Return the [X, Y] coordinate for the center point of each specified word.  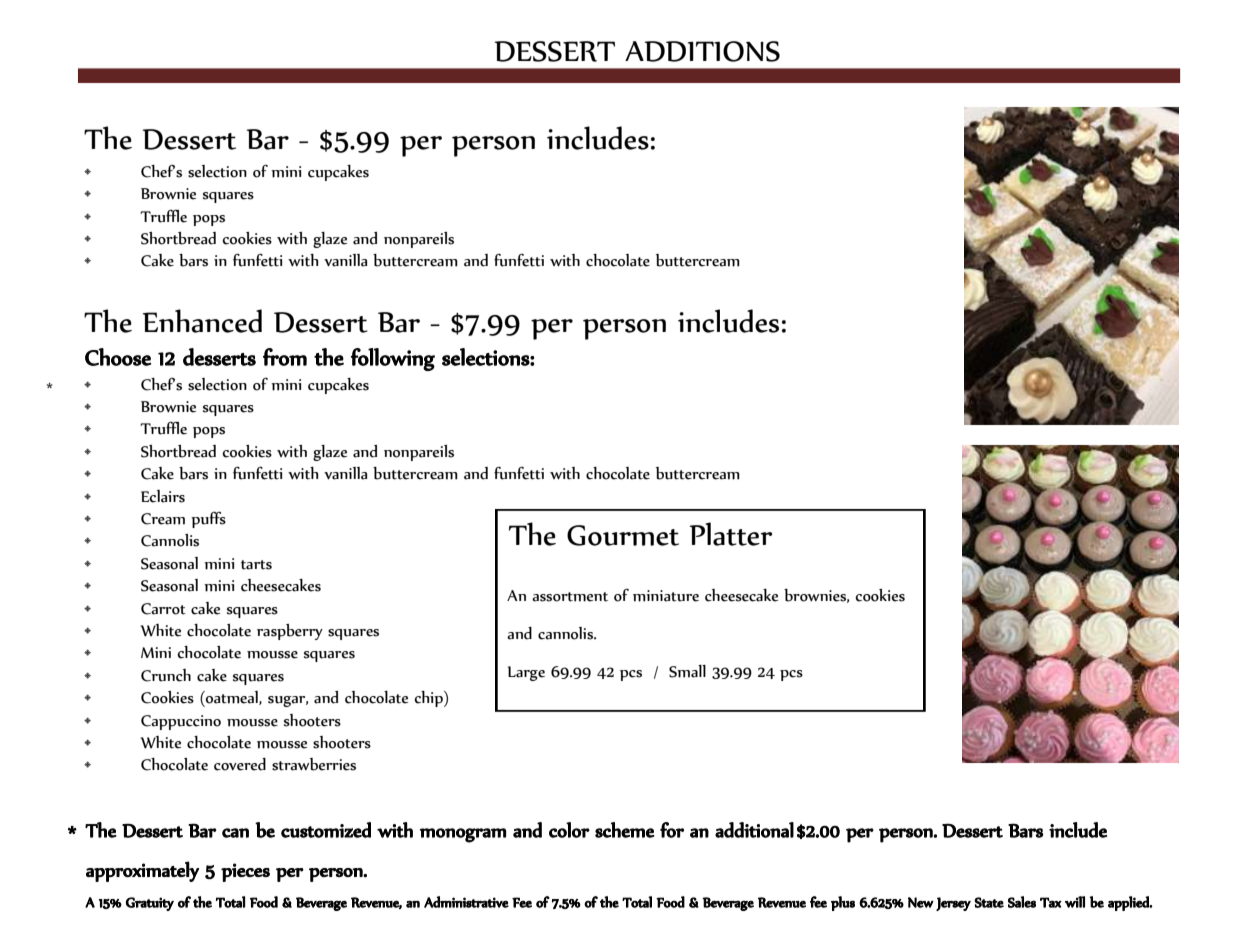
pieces [245, 872]
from [285, 357]
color [569, 830]
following [393, 359]
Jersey [953, 904]
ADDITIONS [702, 51]
